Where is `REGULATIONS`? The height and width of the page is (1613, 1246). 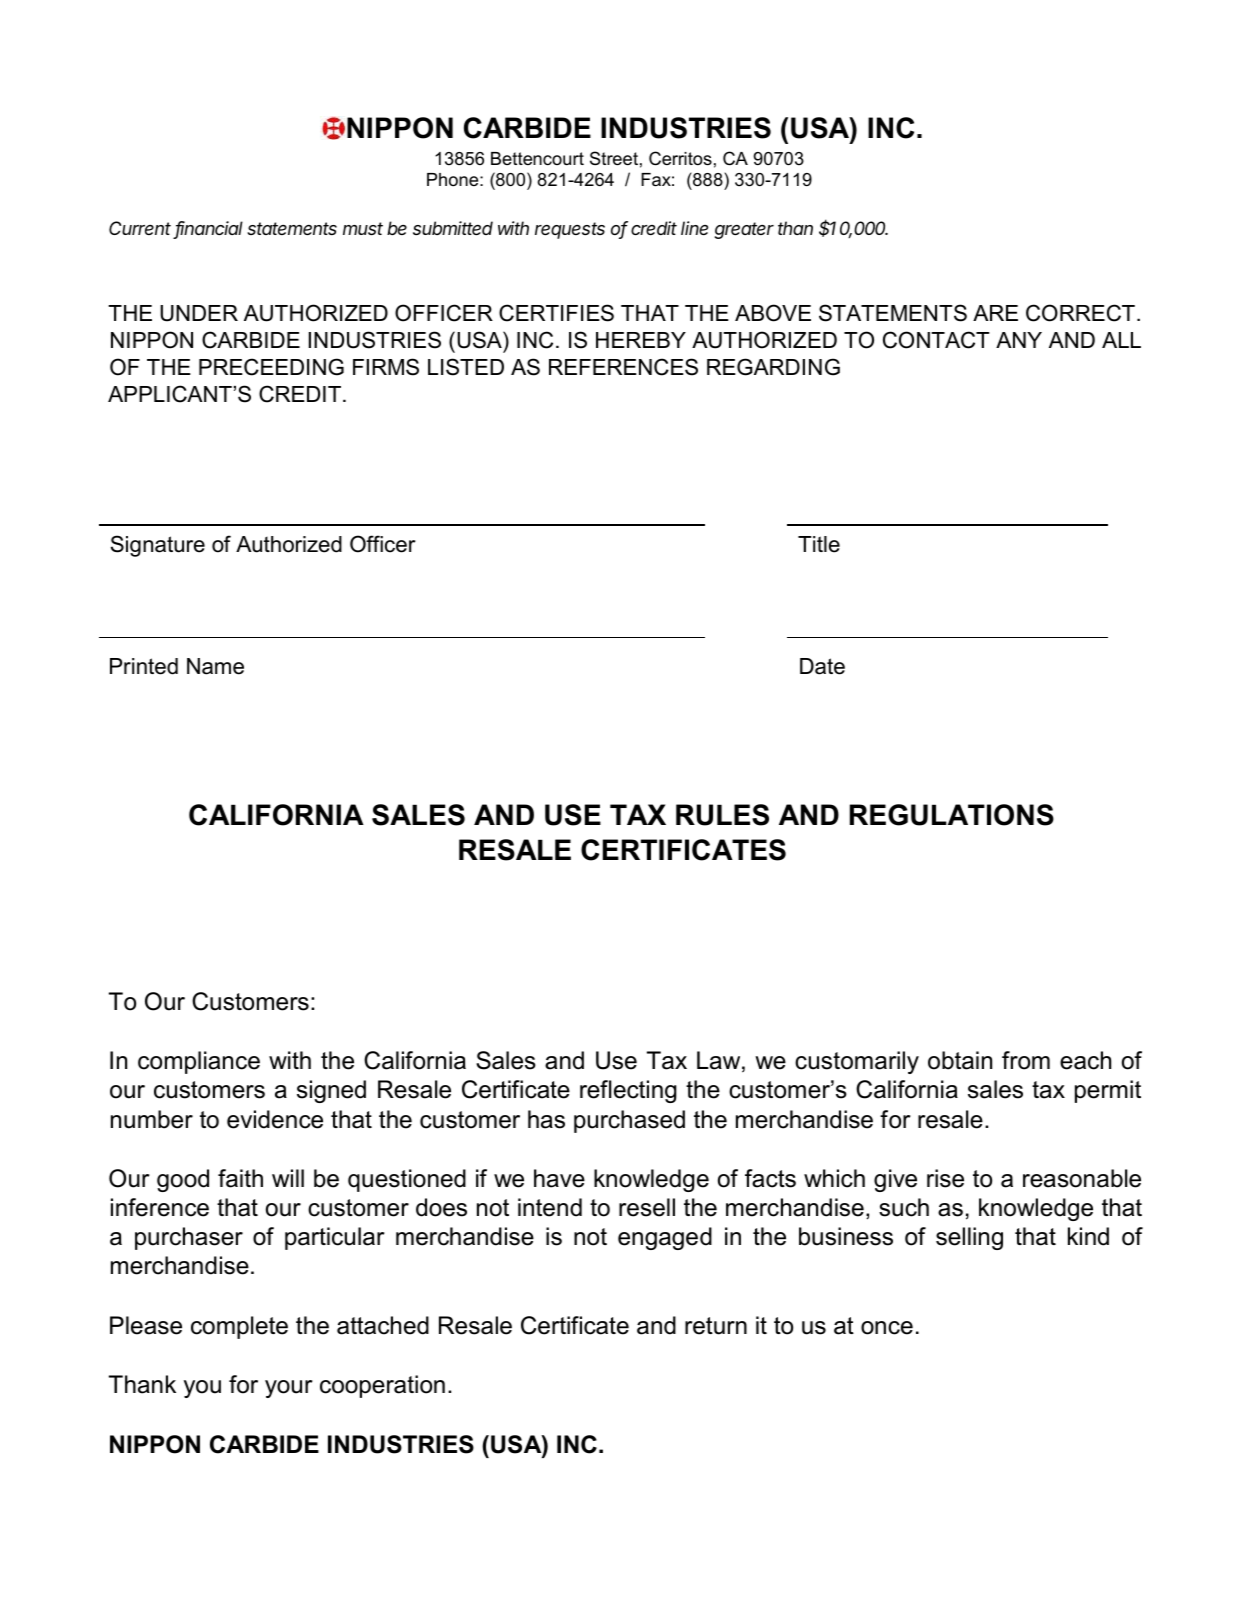
REGULATIONS is located at coordinates (952, 815).
